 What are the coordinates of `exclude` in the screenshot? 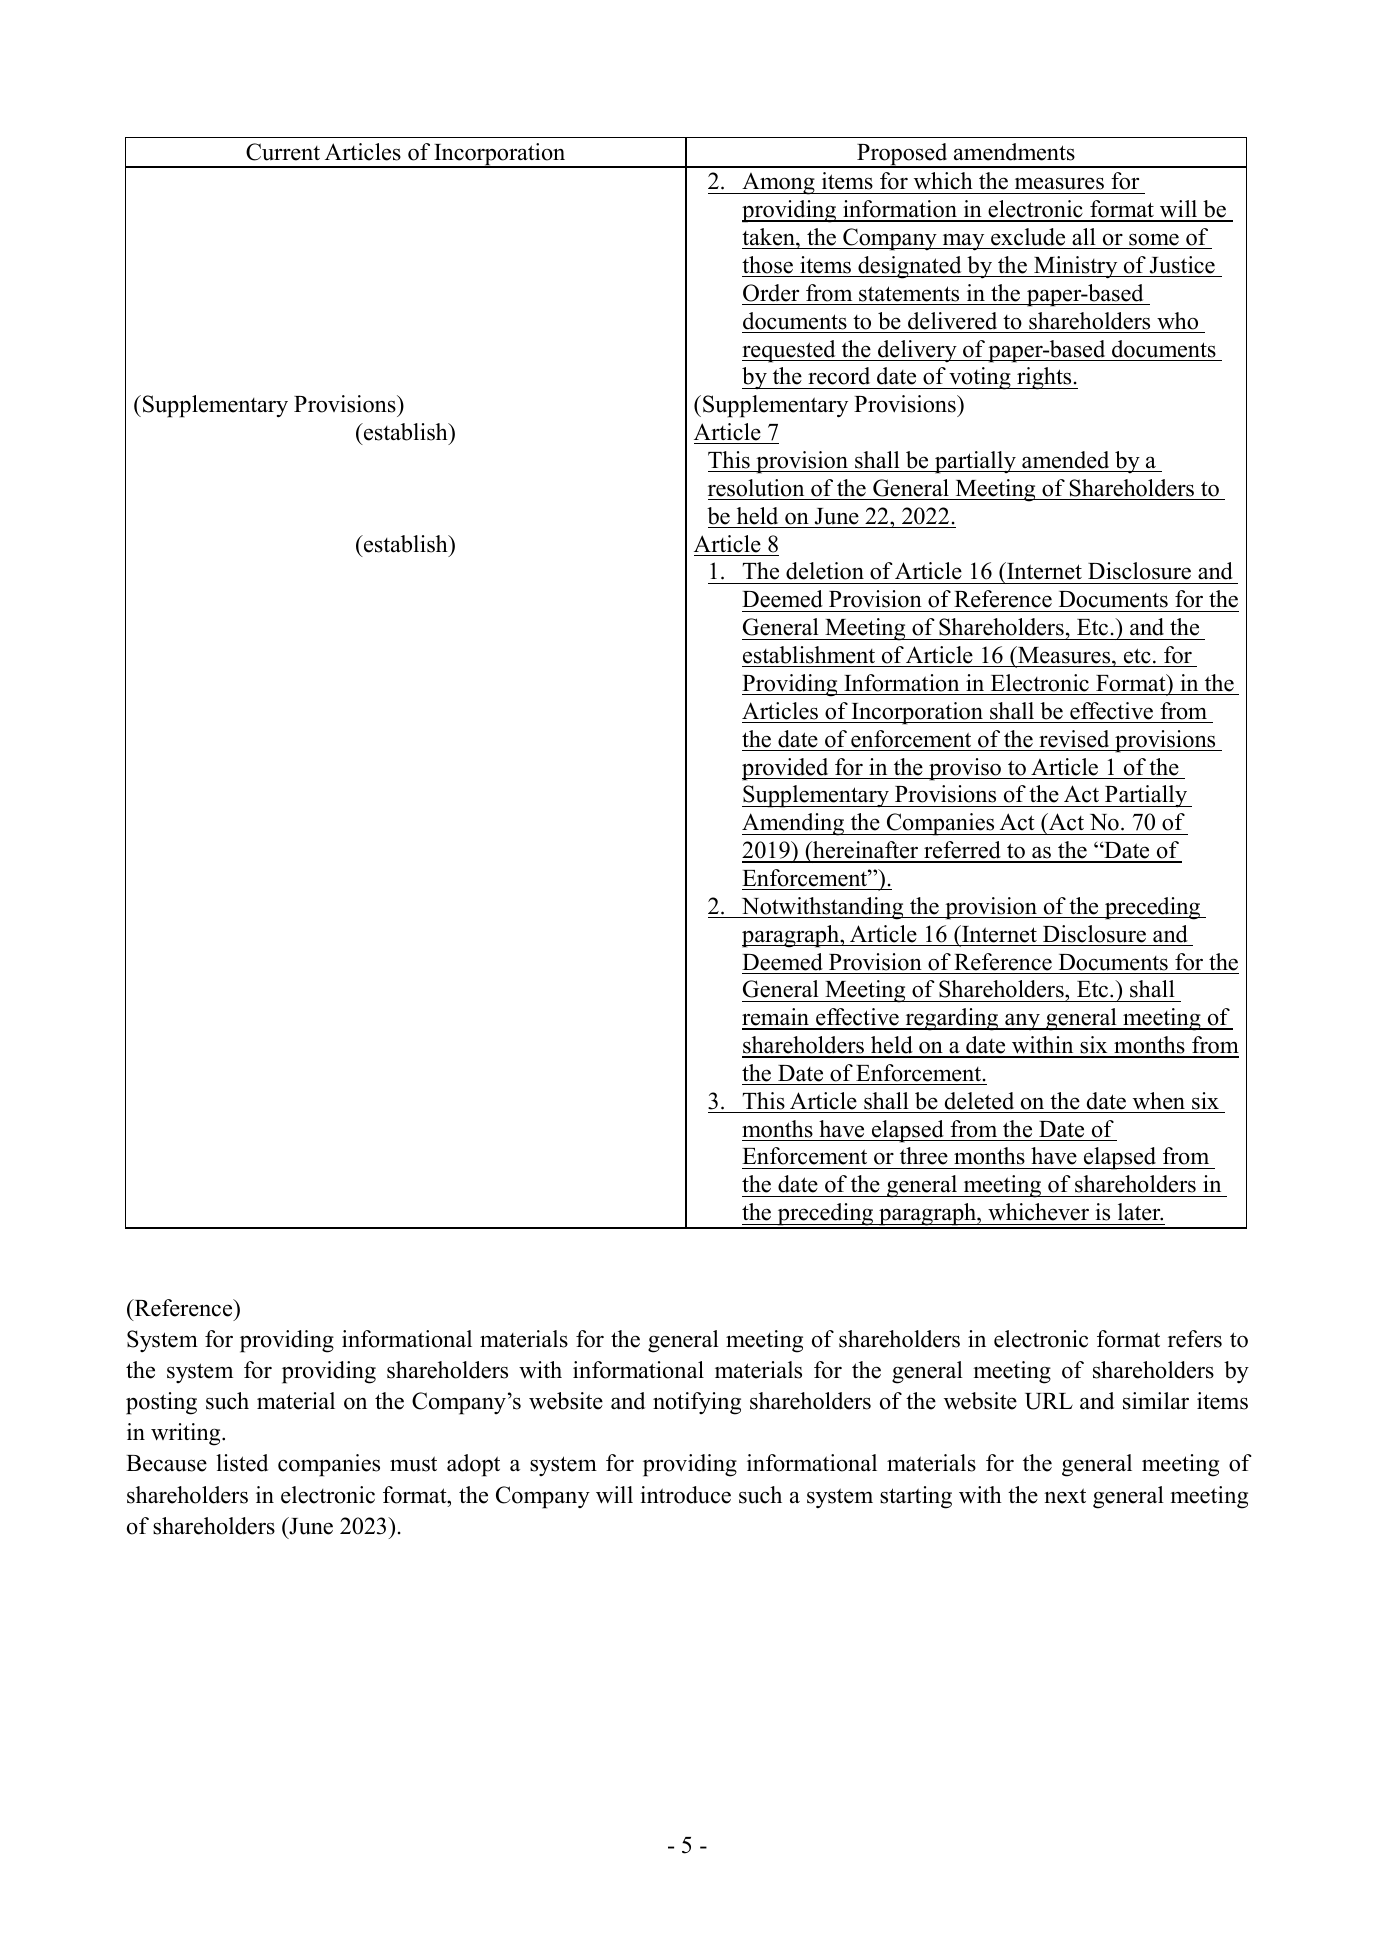 It's located at (1028, 237).
